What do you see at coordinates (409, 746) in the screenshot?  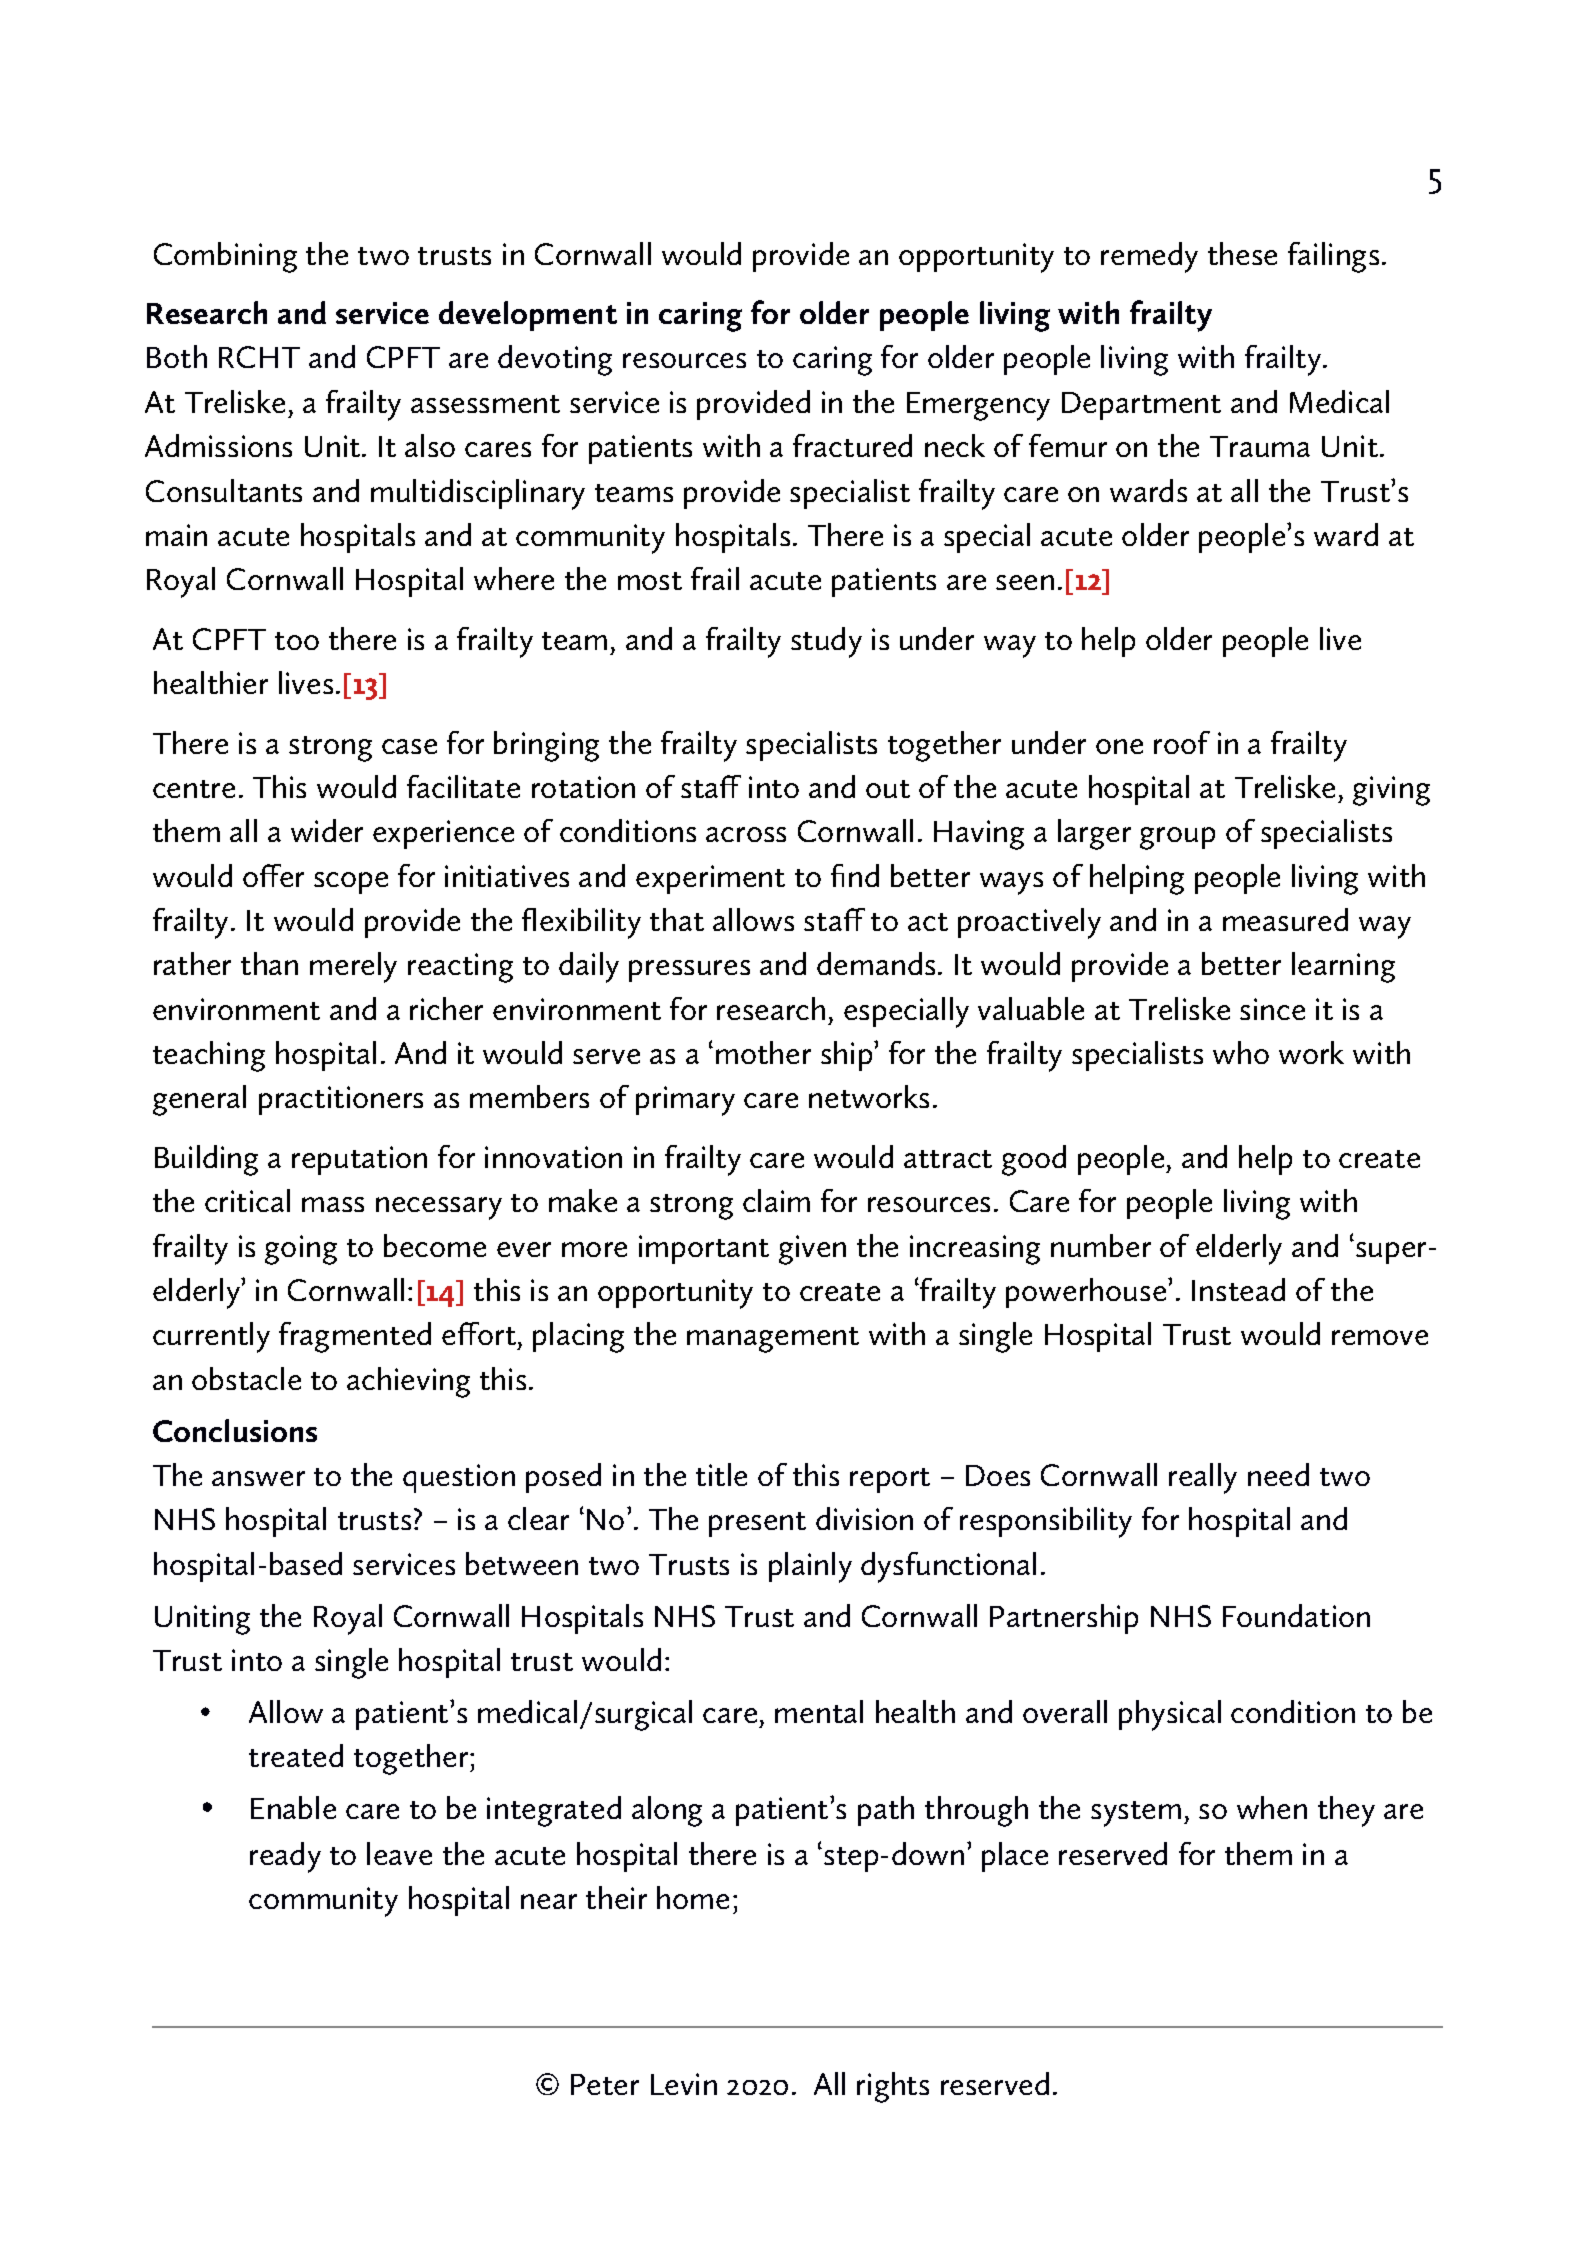 I see `case` at bounding box center [409, 746].
